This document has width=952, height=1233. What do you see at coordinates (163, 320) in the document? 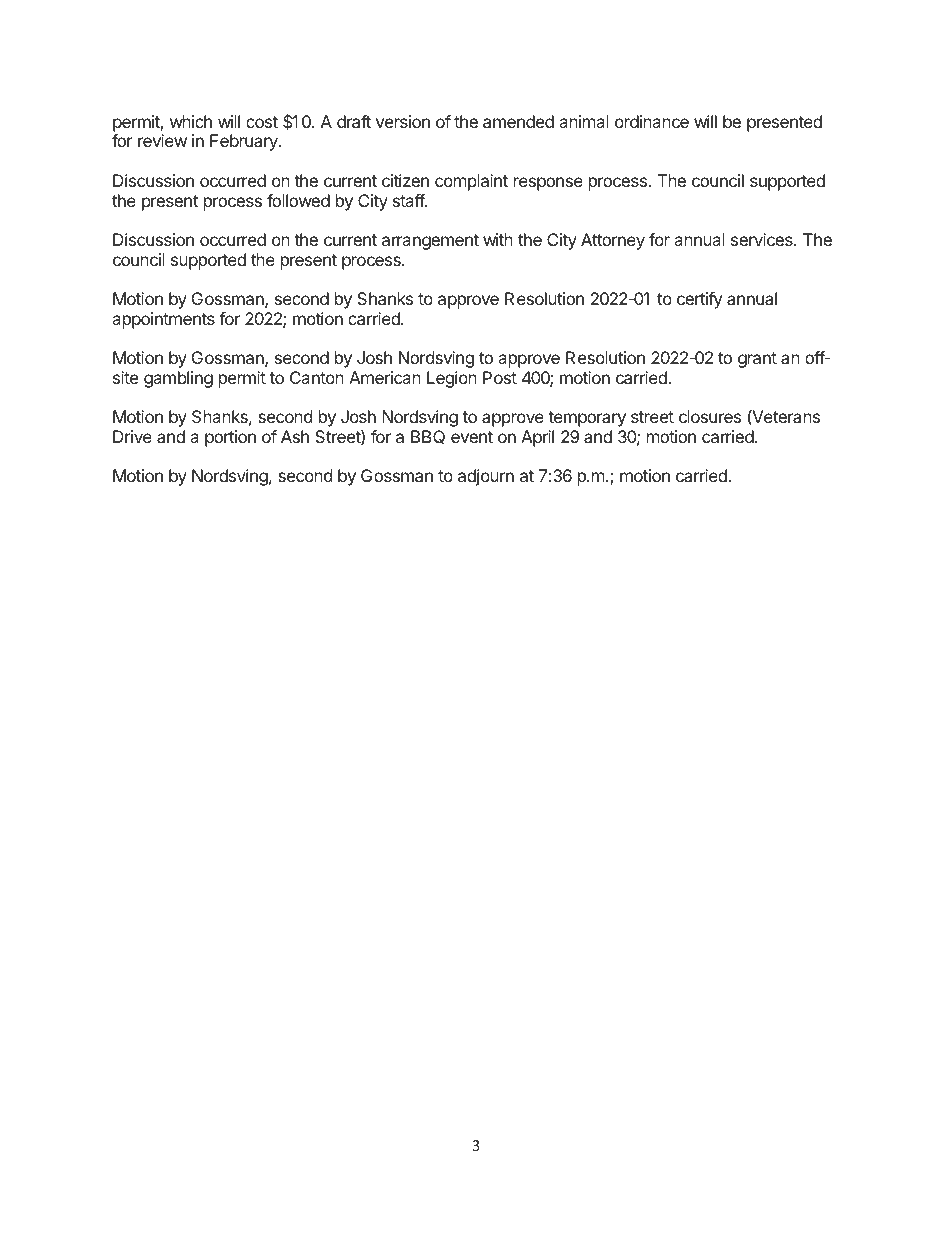
I see `appointments` at bounding box center [163, 320].
